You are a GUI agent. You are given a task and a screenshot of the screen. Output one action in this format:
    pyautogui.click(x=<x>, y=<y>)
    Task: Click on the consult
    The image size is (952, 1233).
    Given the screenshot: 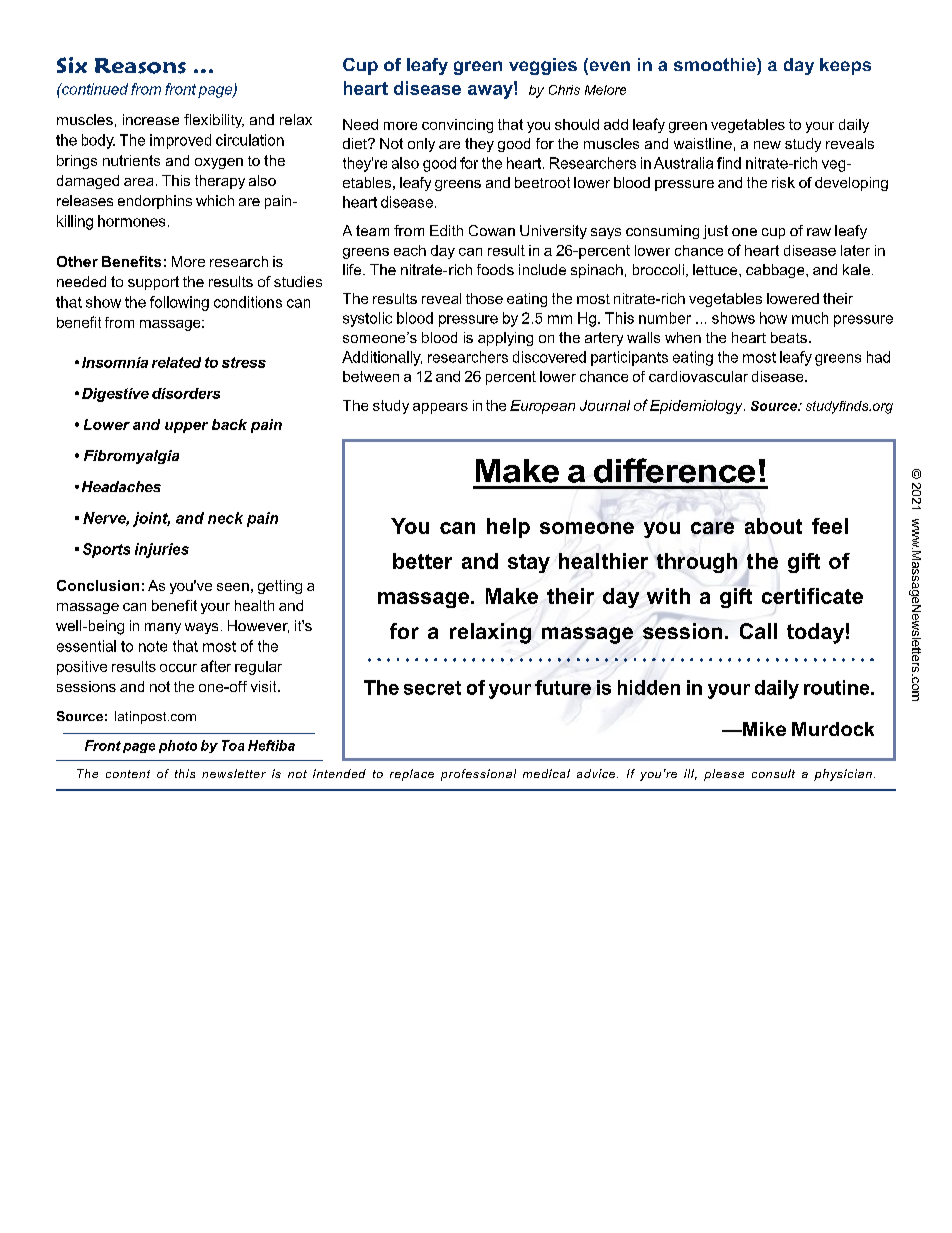 What is the action you would take?
    pyautogui.click(x=773, y=773)
